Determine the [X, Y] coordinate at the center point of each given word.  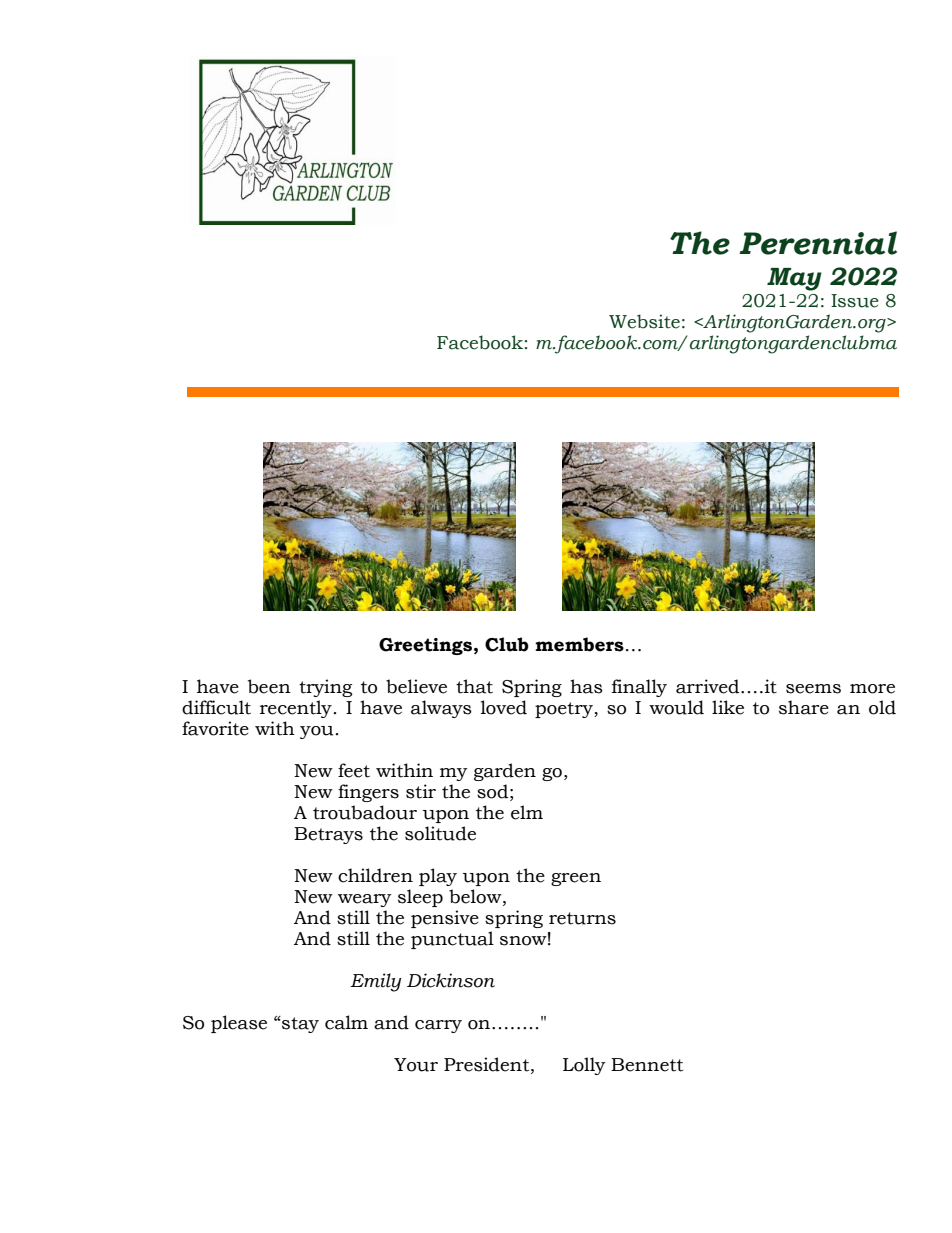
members [579, 644]
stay [299, 1024]
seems [813, 689]
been [269, 686]
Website [644, 321]
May [794, 279]
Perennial [818, 243]
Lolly [584, 1066]
